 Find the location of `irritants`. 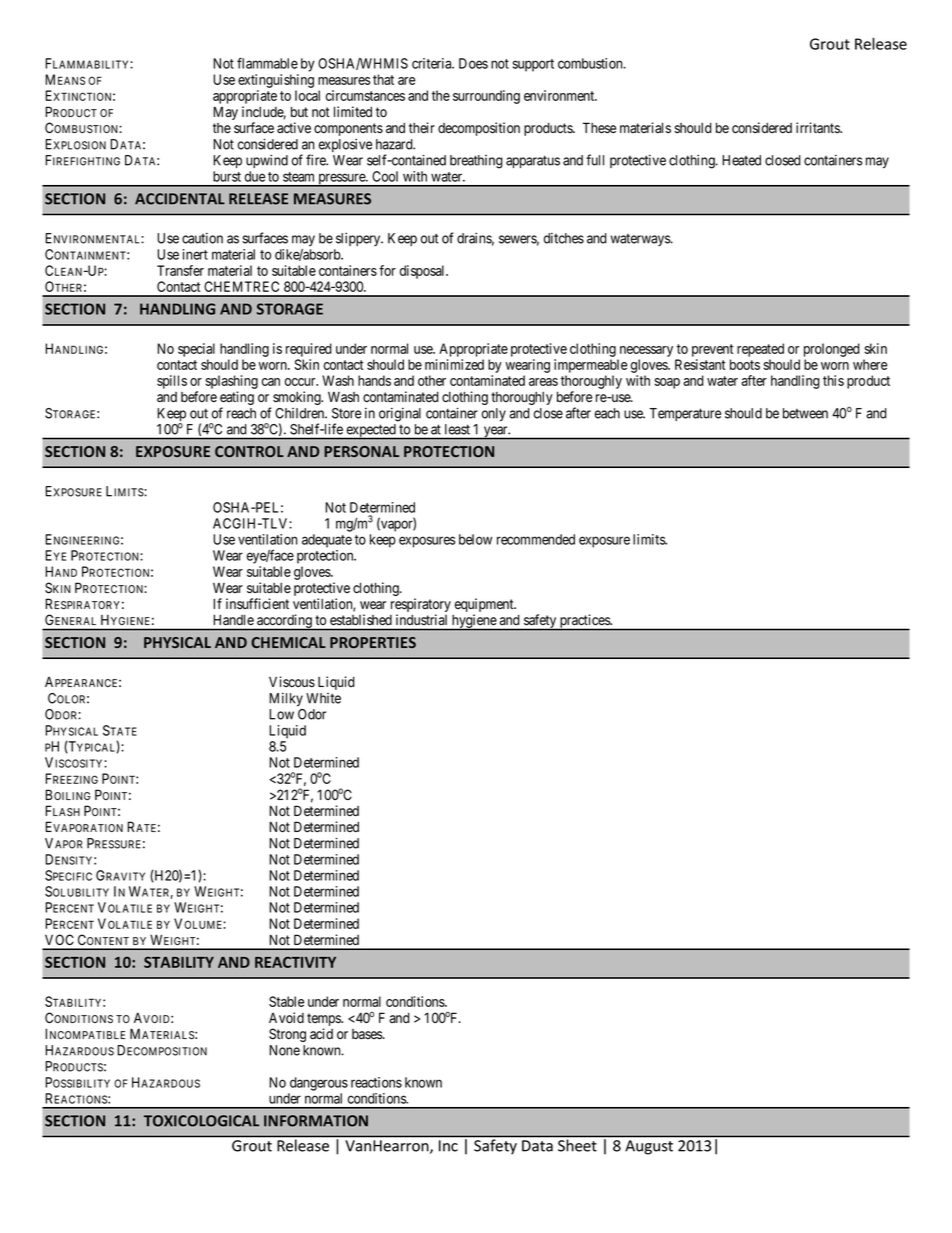

irritants is located at coordinates (818, 128).
